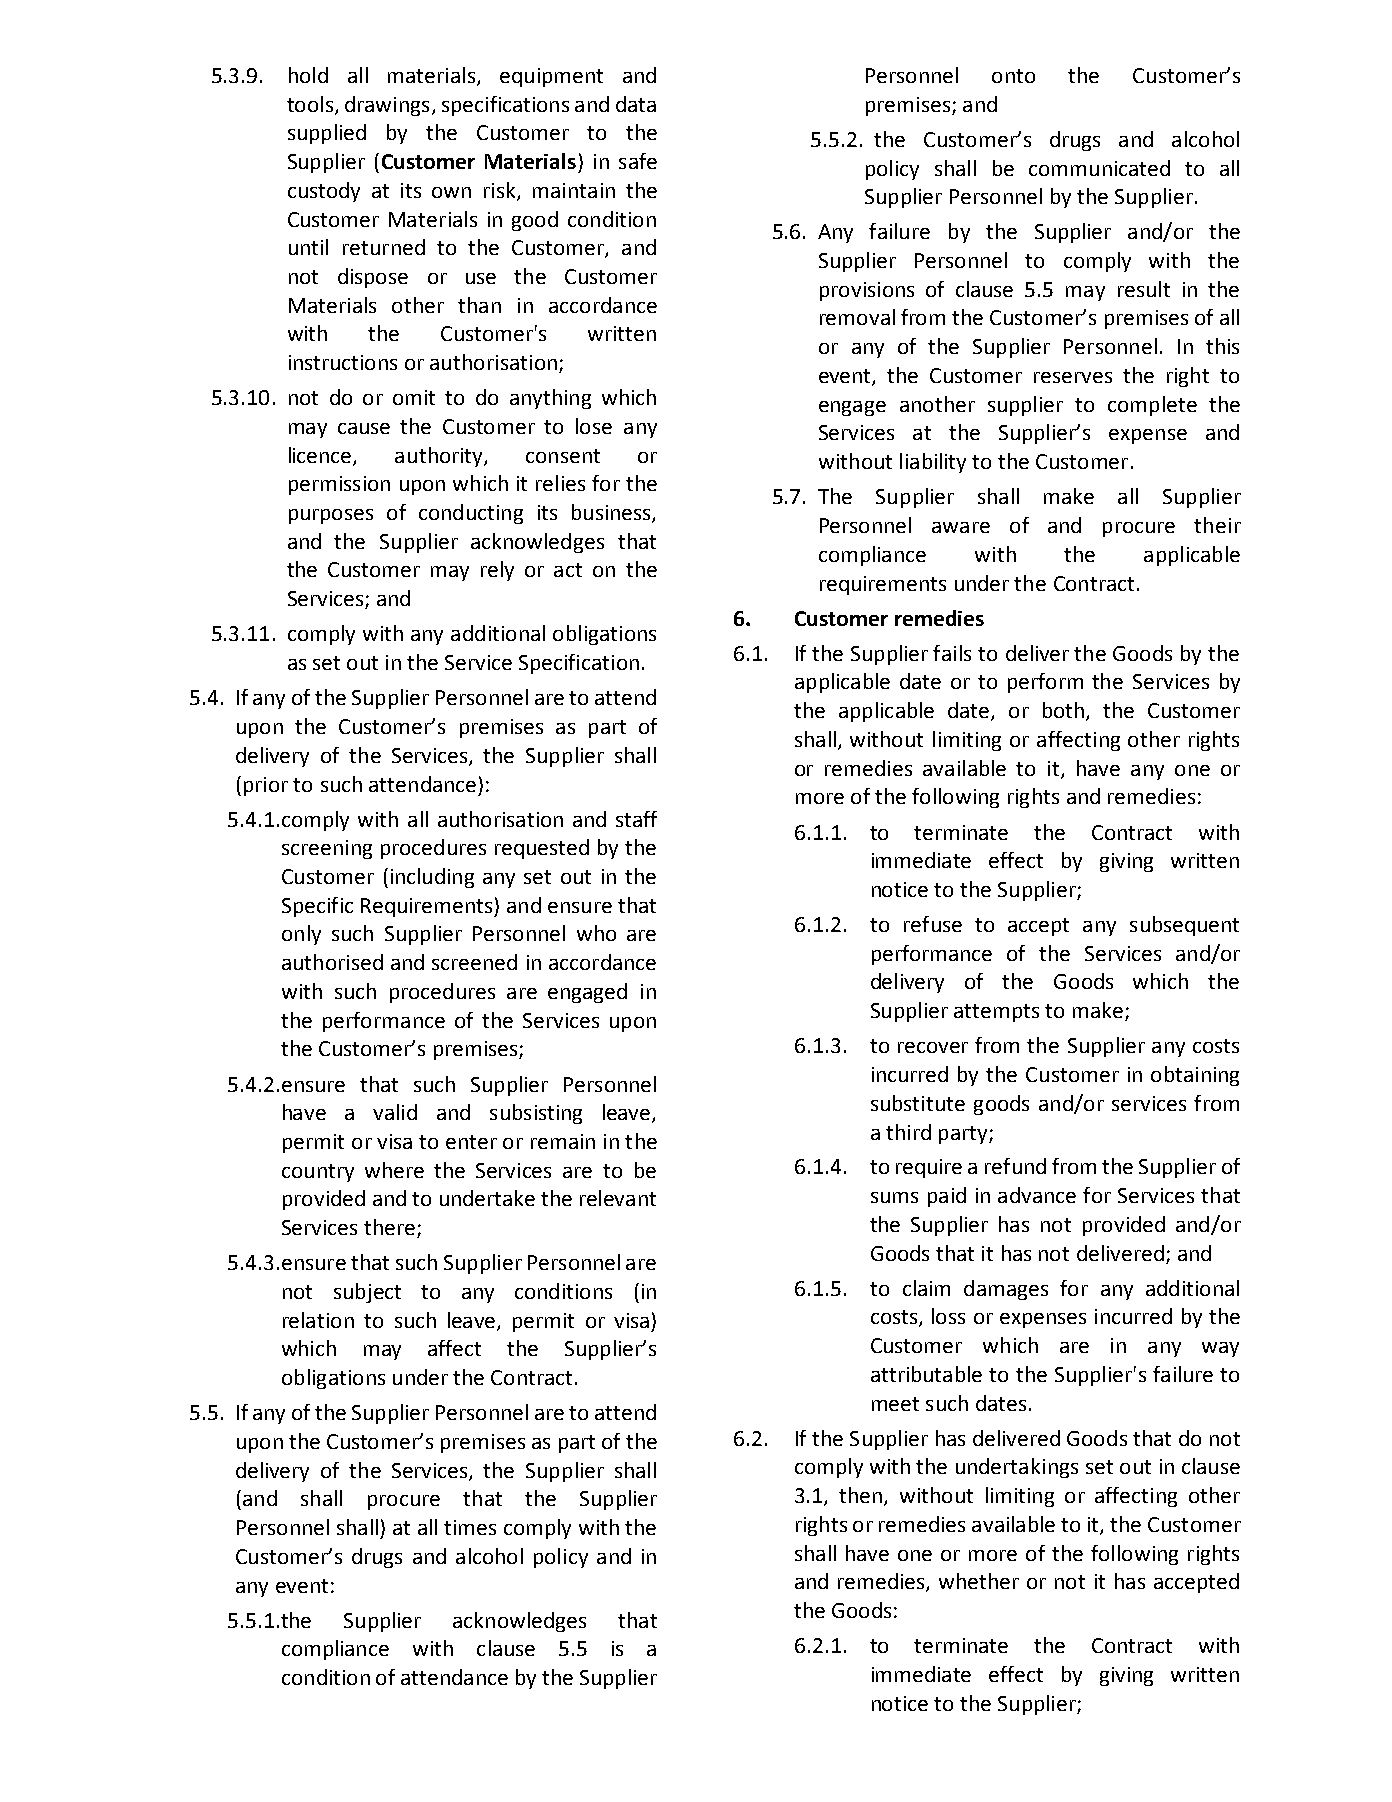 This screenshot has width=1392, height=1802. Describe the element at coordinates (918, 1103) in the screenshot. I see `substitute` at that location.
